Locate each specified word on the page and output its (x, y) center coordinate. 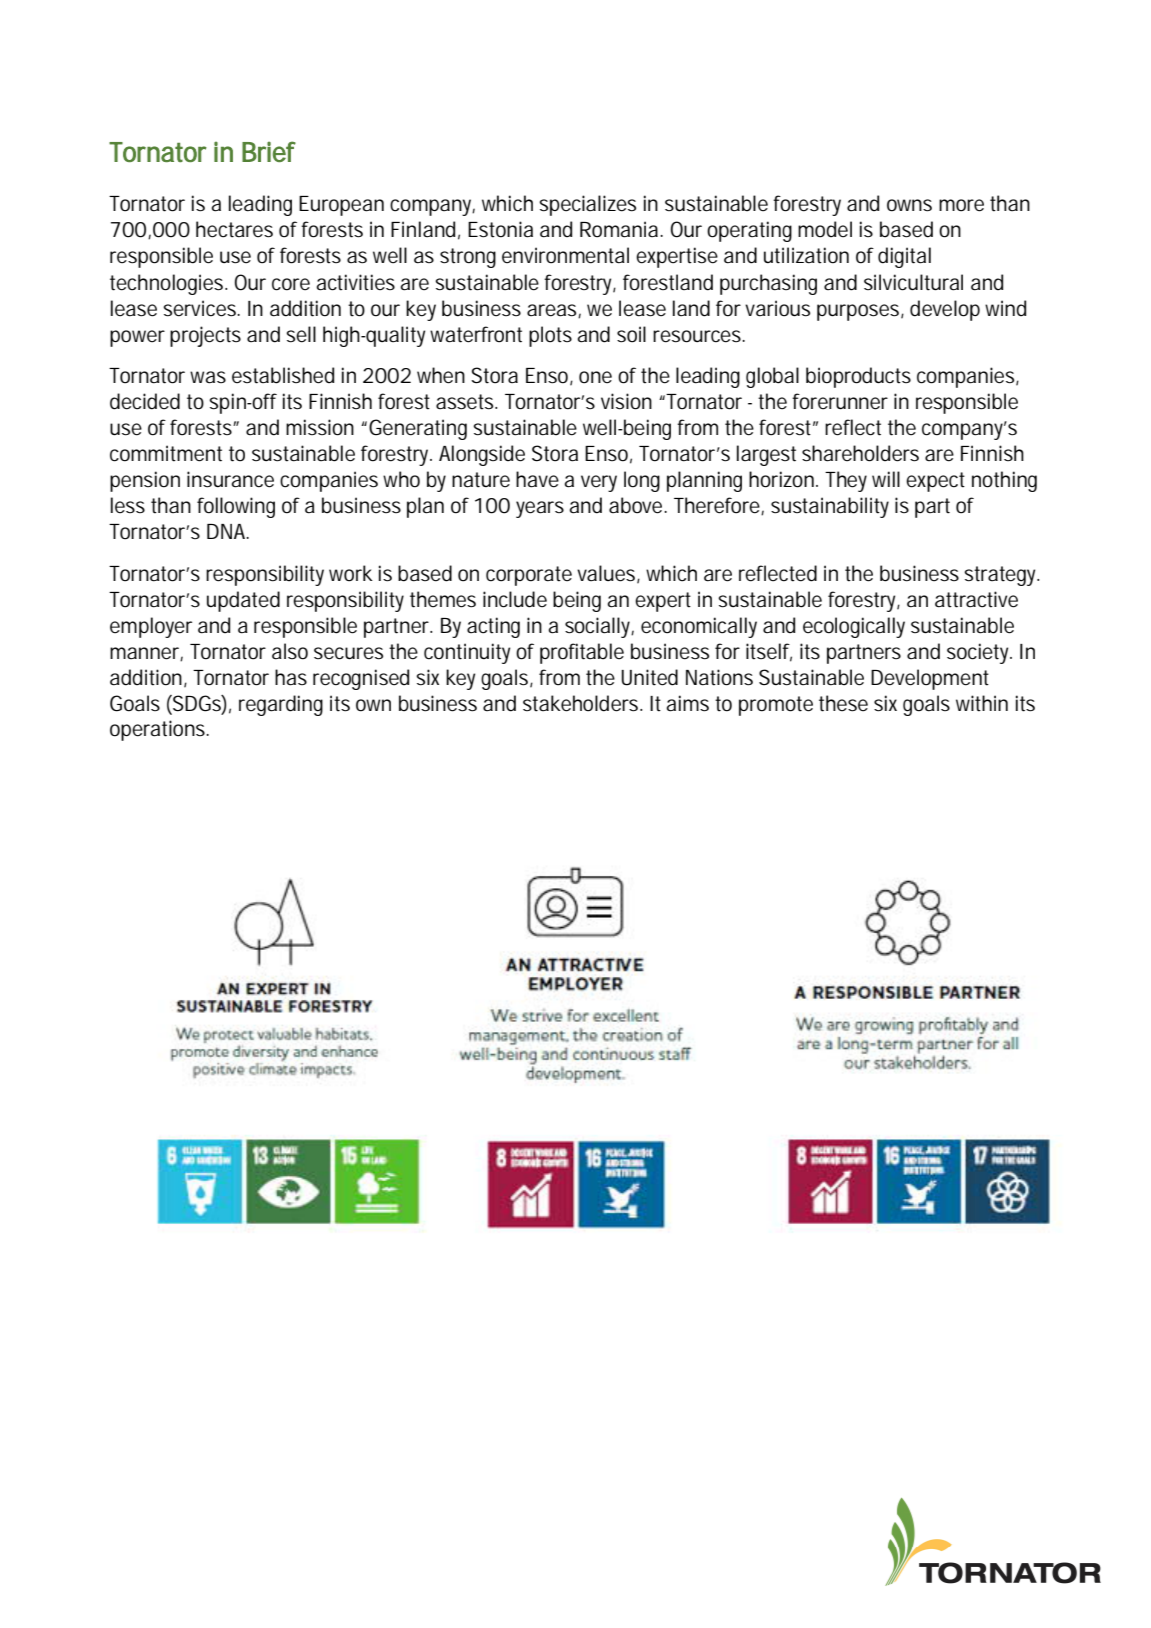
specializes (587, 205)
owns (909, 205)
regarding (281, 705)
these (843, 703)
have (537, 479)
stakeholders (582, 703)
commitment (166, 453)
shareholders (860, 453)
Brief (269, 151)
